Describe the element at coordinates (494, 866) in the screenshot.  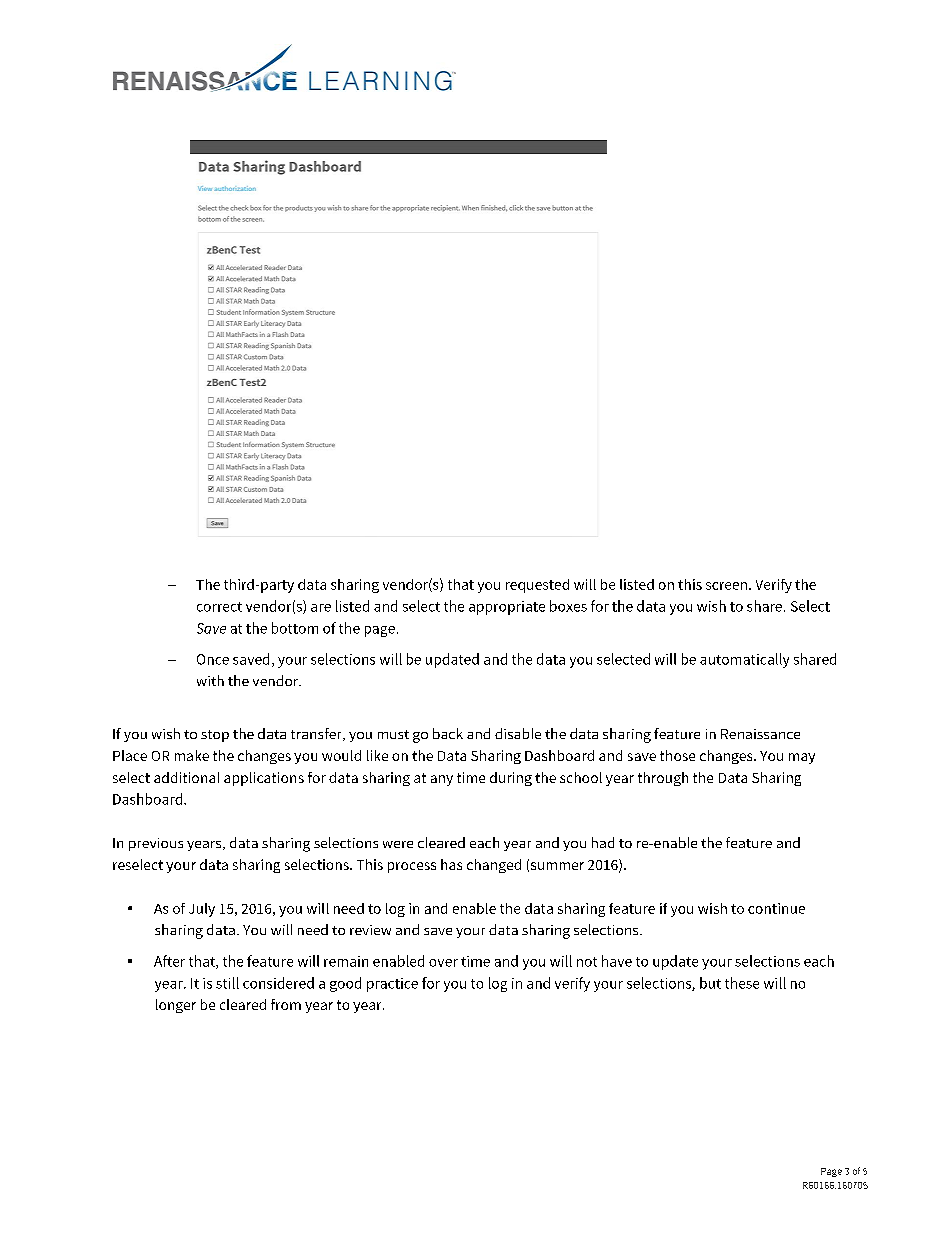
I see `changed` at that location.
